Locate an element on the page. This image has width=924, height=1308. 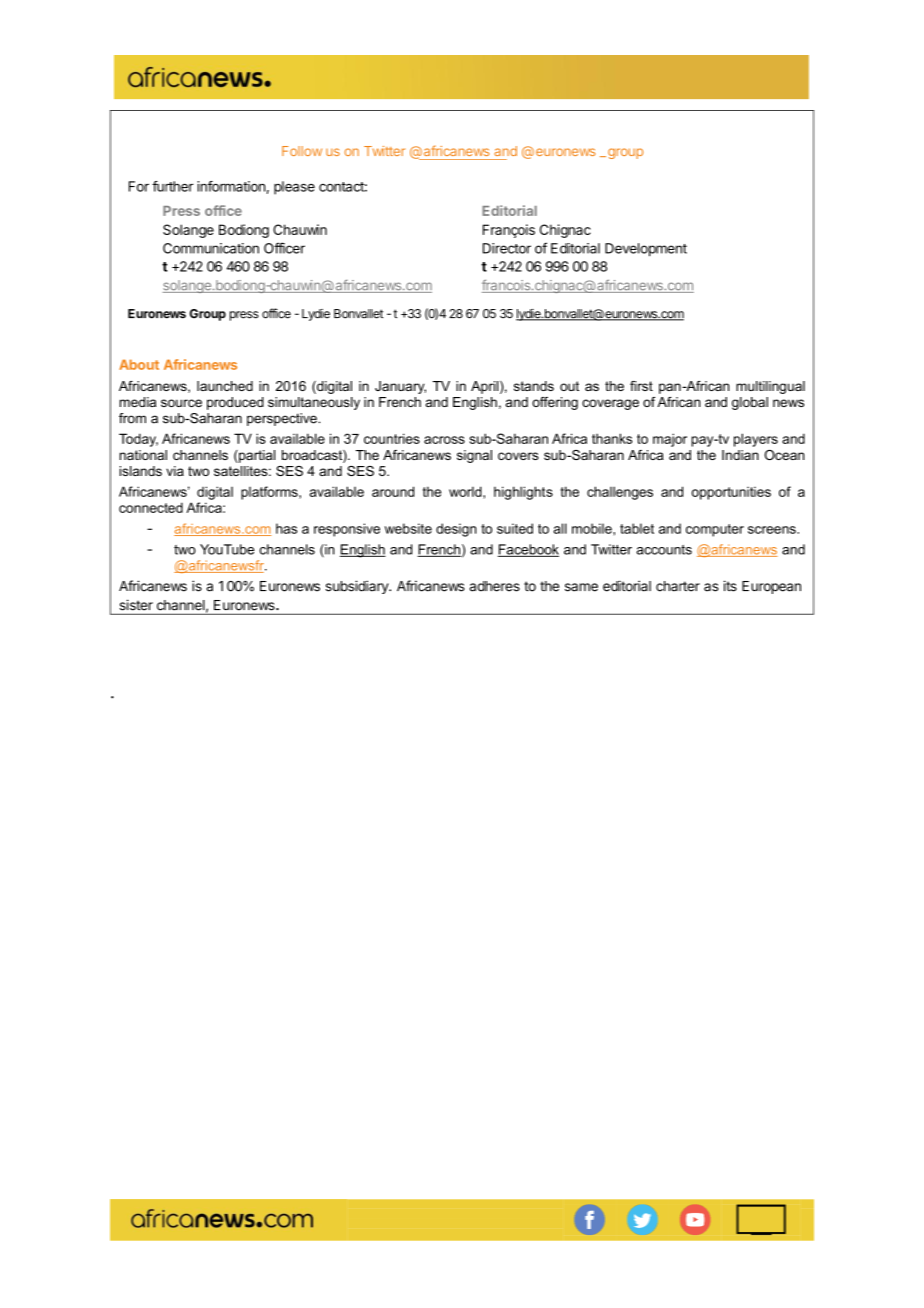
Development is located at coordinates (646, 250).
